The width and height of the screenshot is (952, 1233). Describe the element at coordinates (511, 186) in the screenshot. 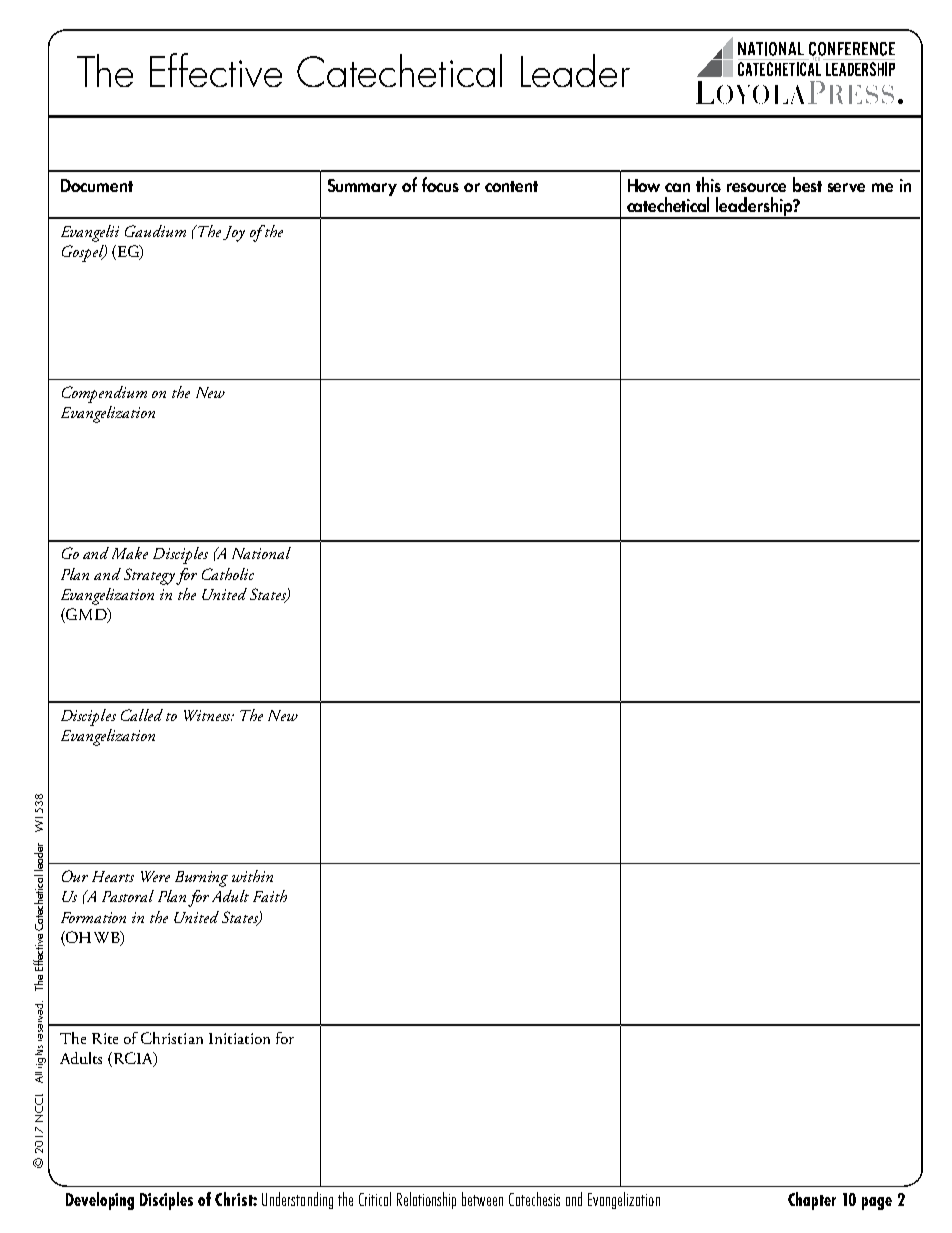

I see `content` at that location.
